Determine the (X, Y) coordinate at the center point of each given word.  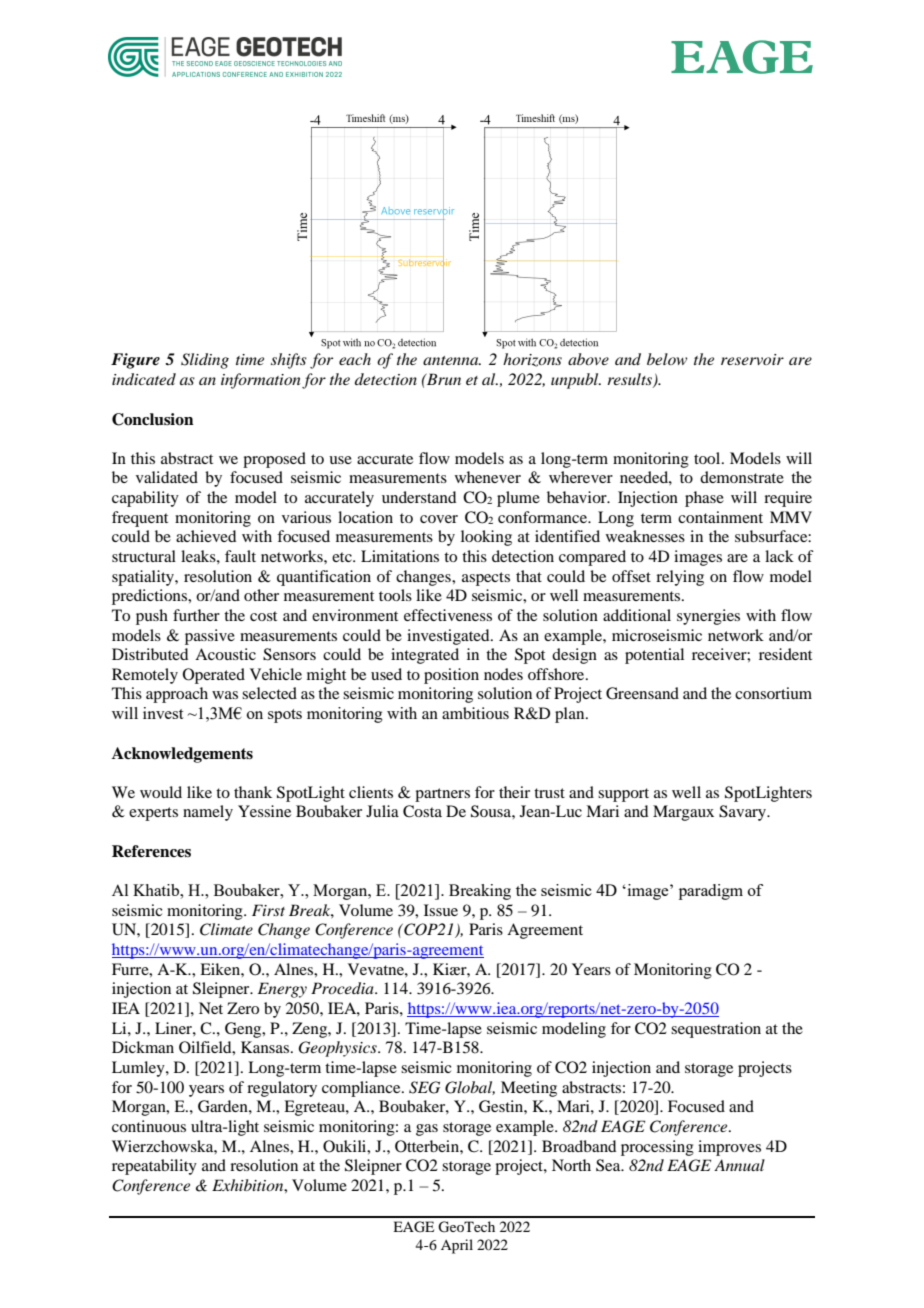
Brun (443, 379)
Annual (739, 1165)
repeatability (154, 1167)
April (457, 1246)
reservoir (752, 359)
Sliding (205, 361)
